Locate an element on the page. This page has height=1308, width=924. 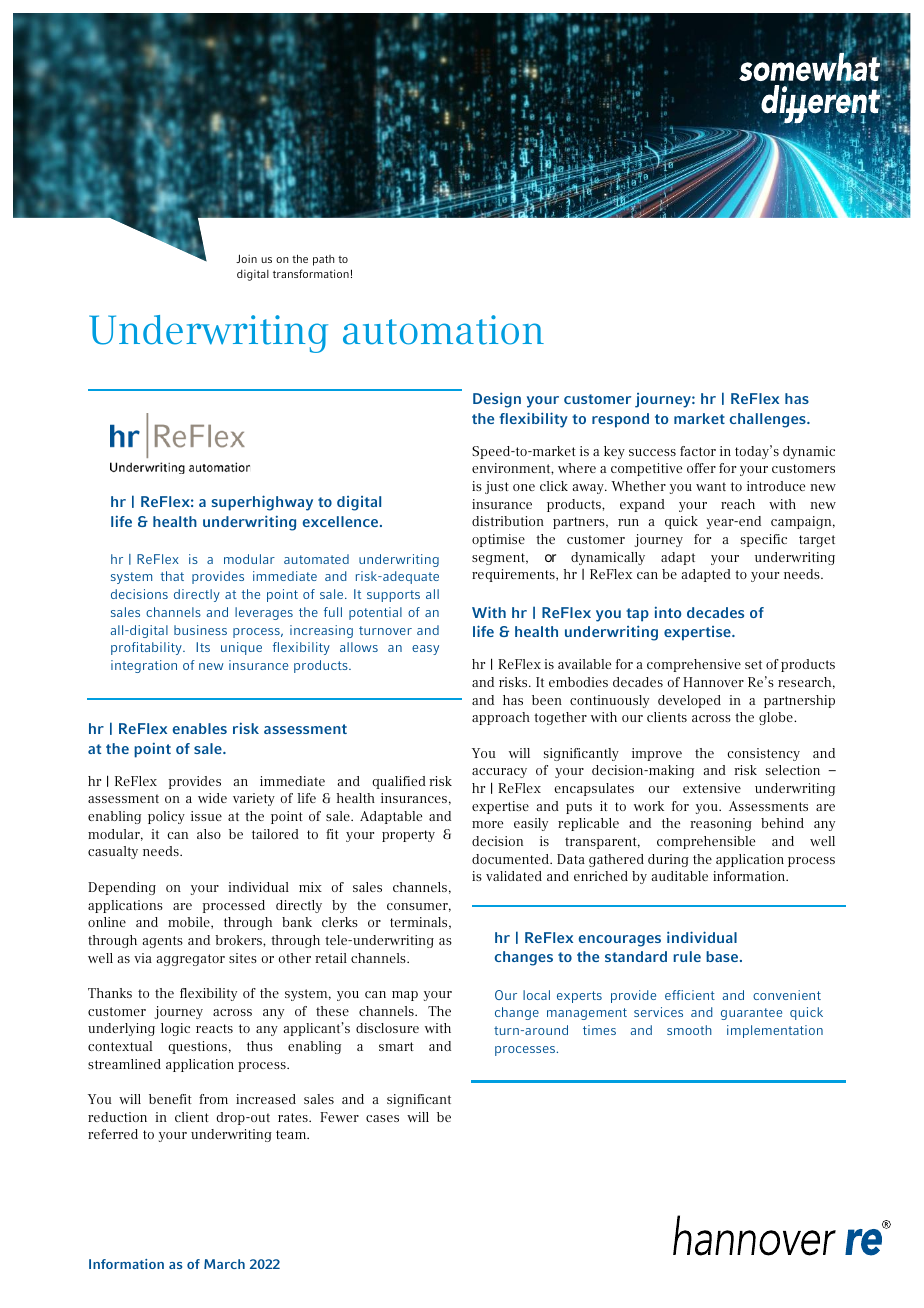
that is located at coordinates (172, 576).
